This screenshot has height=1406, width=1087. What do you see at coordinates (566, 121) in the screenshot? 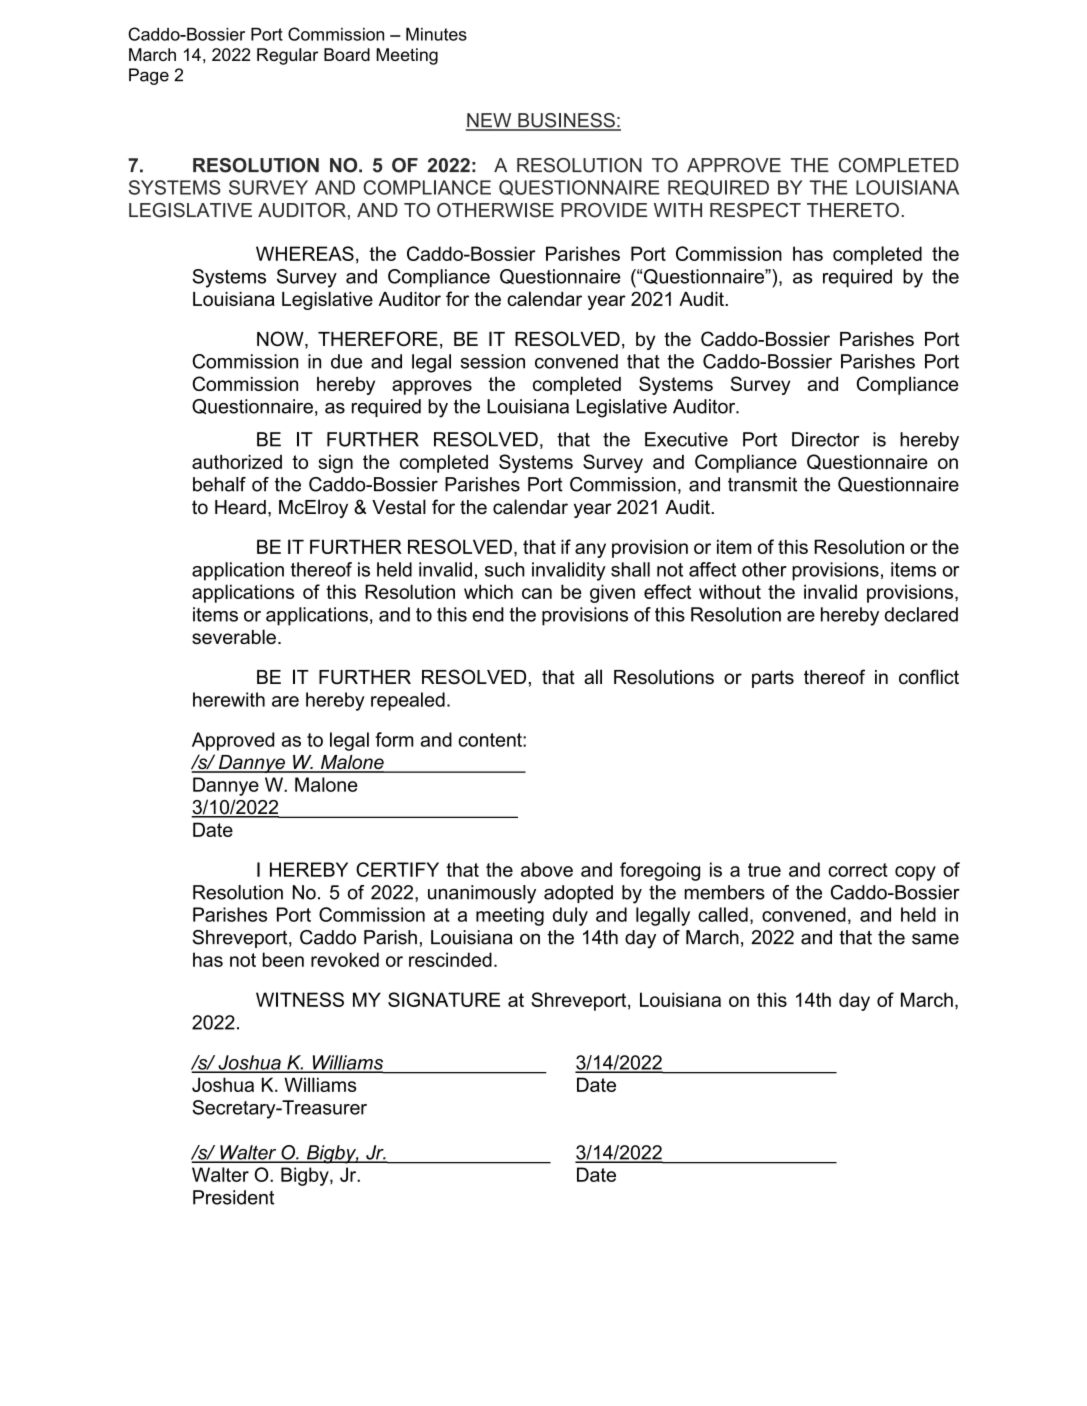
I see `BUSINESS` at bounding box center [566, 121].
